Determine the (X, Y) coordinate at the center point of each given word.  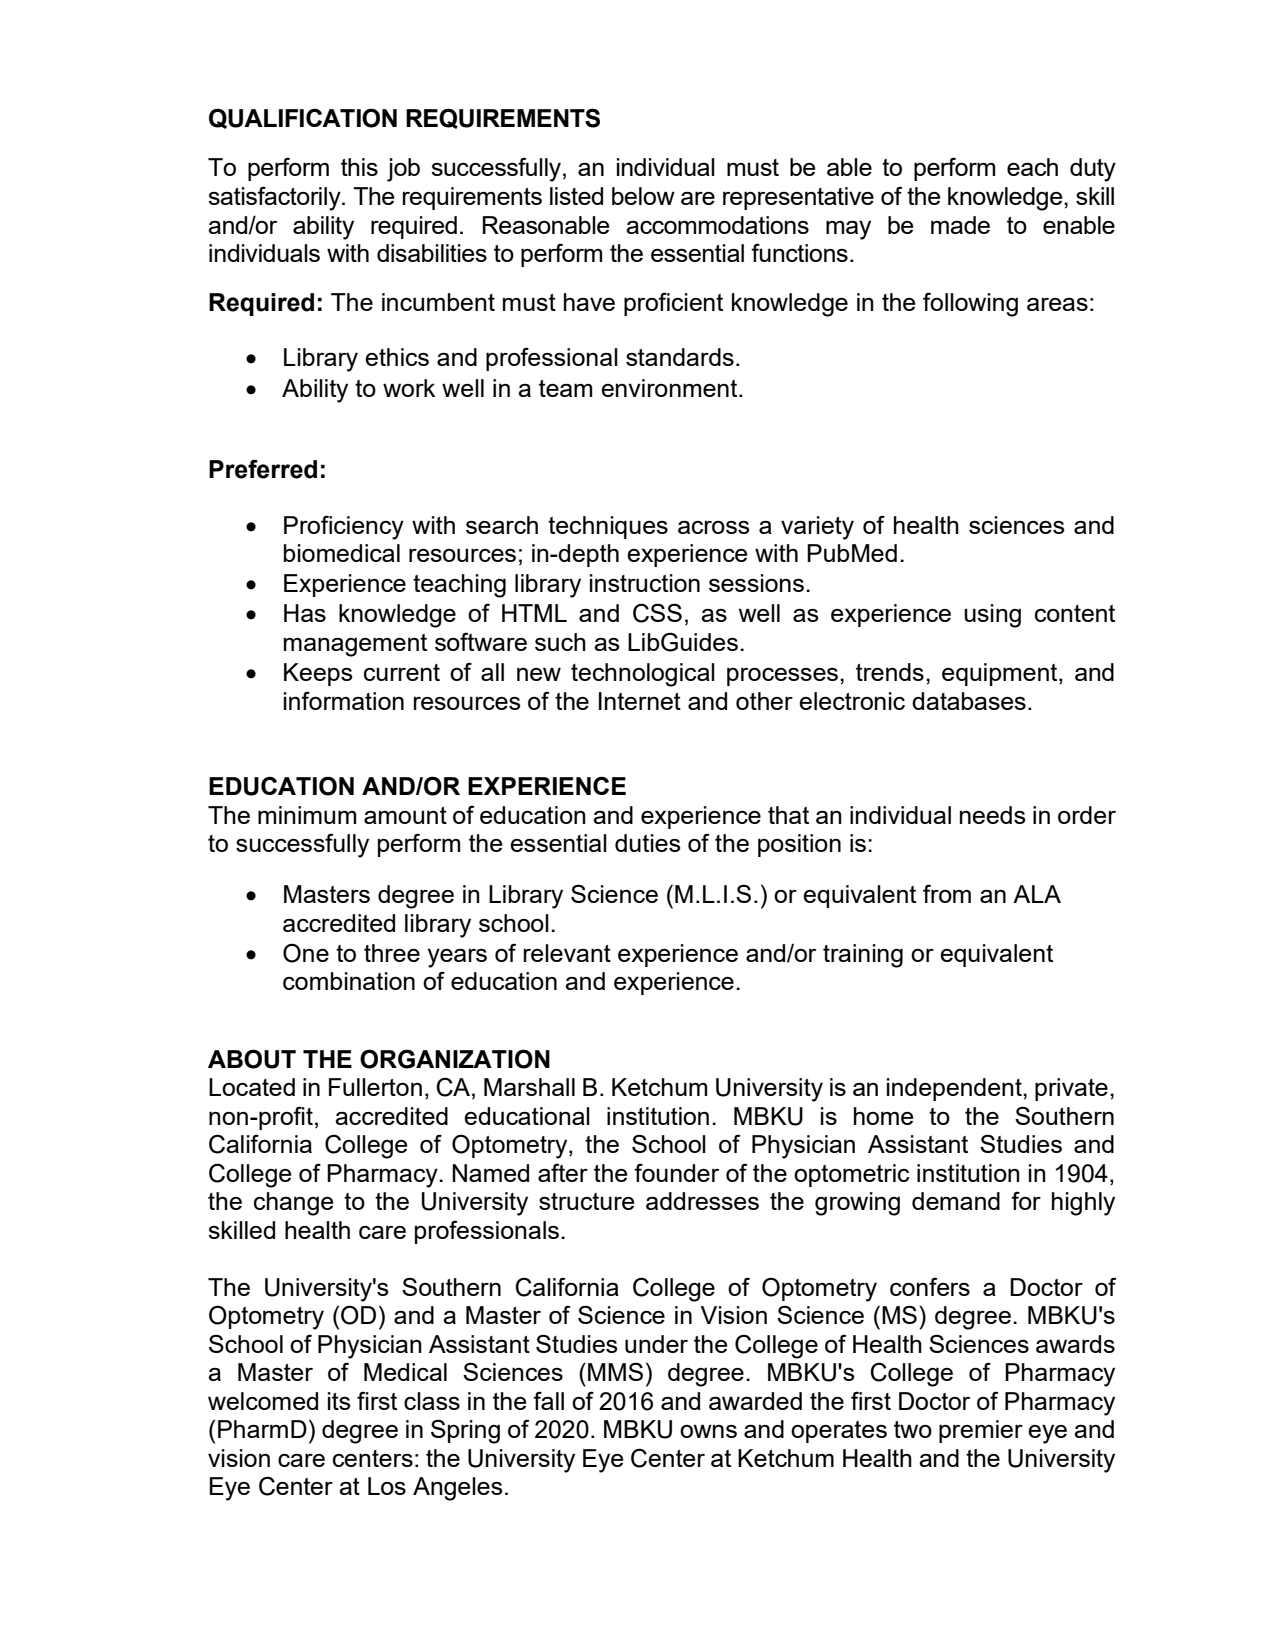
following (970, 304)
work (409, 388)
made (960, 225)
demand (956, 1201)
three (392, 953)
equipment (1001, 674)
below (643, 196)
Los (387, 1486)
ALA (1037, 894)
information (344, 700)
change (293, 1204)
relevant (567, 953)
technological (643, 675)
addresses (702, 1201)
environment (670, 388)
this (359, 167)
